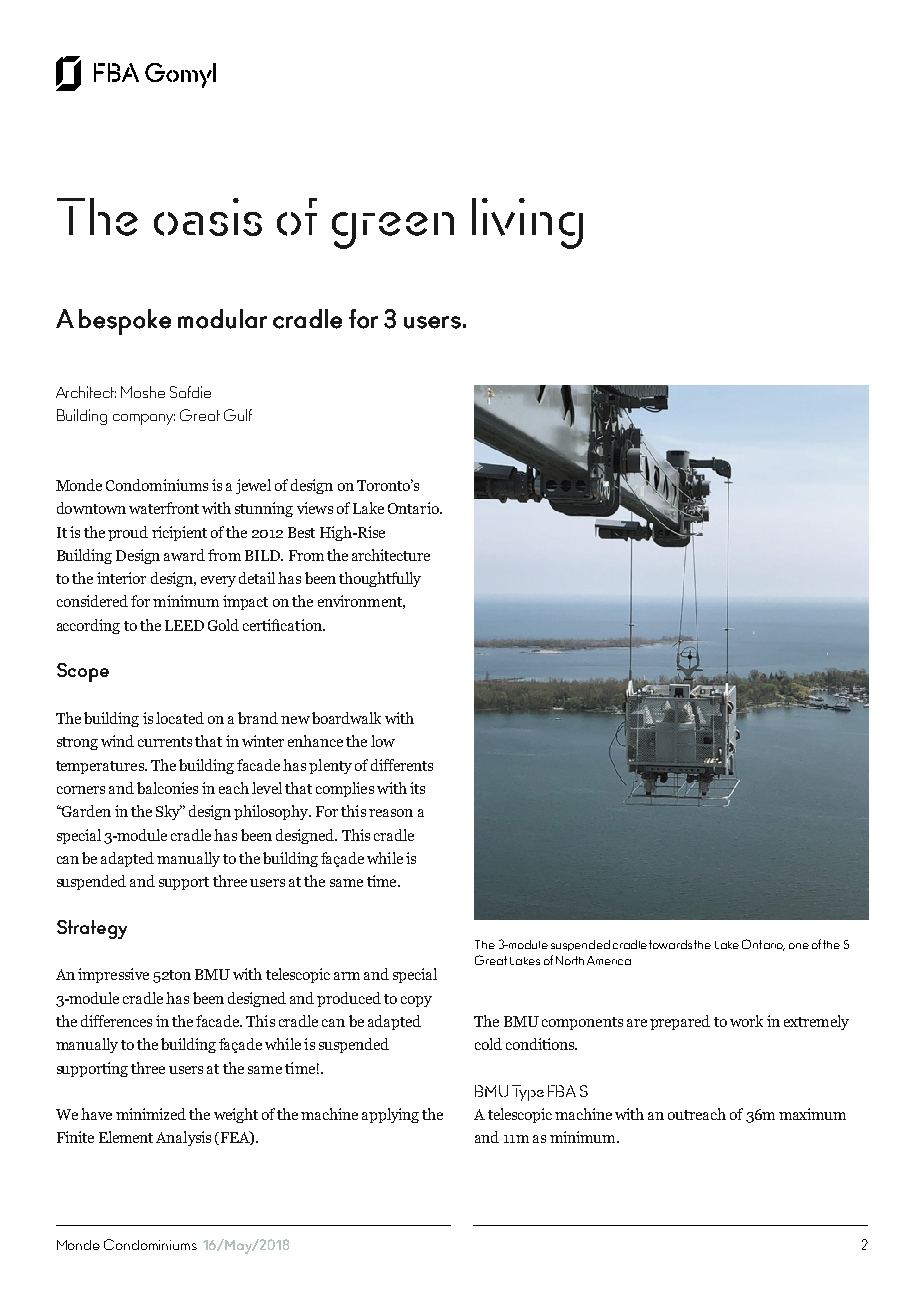 The image size is (924, 1308). What do you see at coordinates (128, 533) in the screenshot?
I see `proud` at bounding box center [128, 533].
